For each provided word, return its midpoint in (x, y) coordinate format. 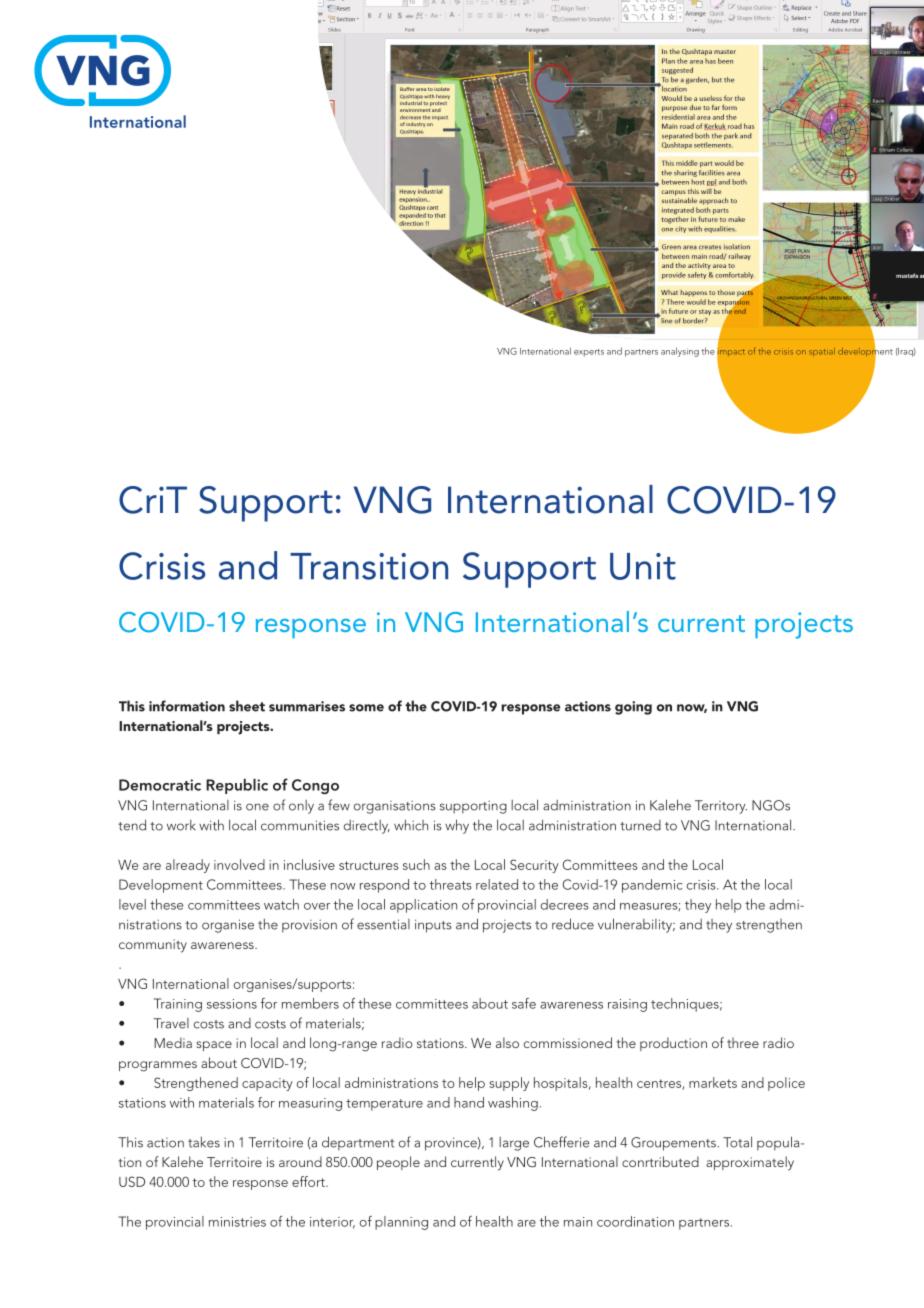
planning (401, 1223)
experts (589, 353)
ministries (237, 1222)
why (457, 826)
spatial (822, 352)
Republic (237, 786)
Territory (721, 807)
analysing (680, 352)
